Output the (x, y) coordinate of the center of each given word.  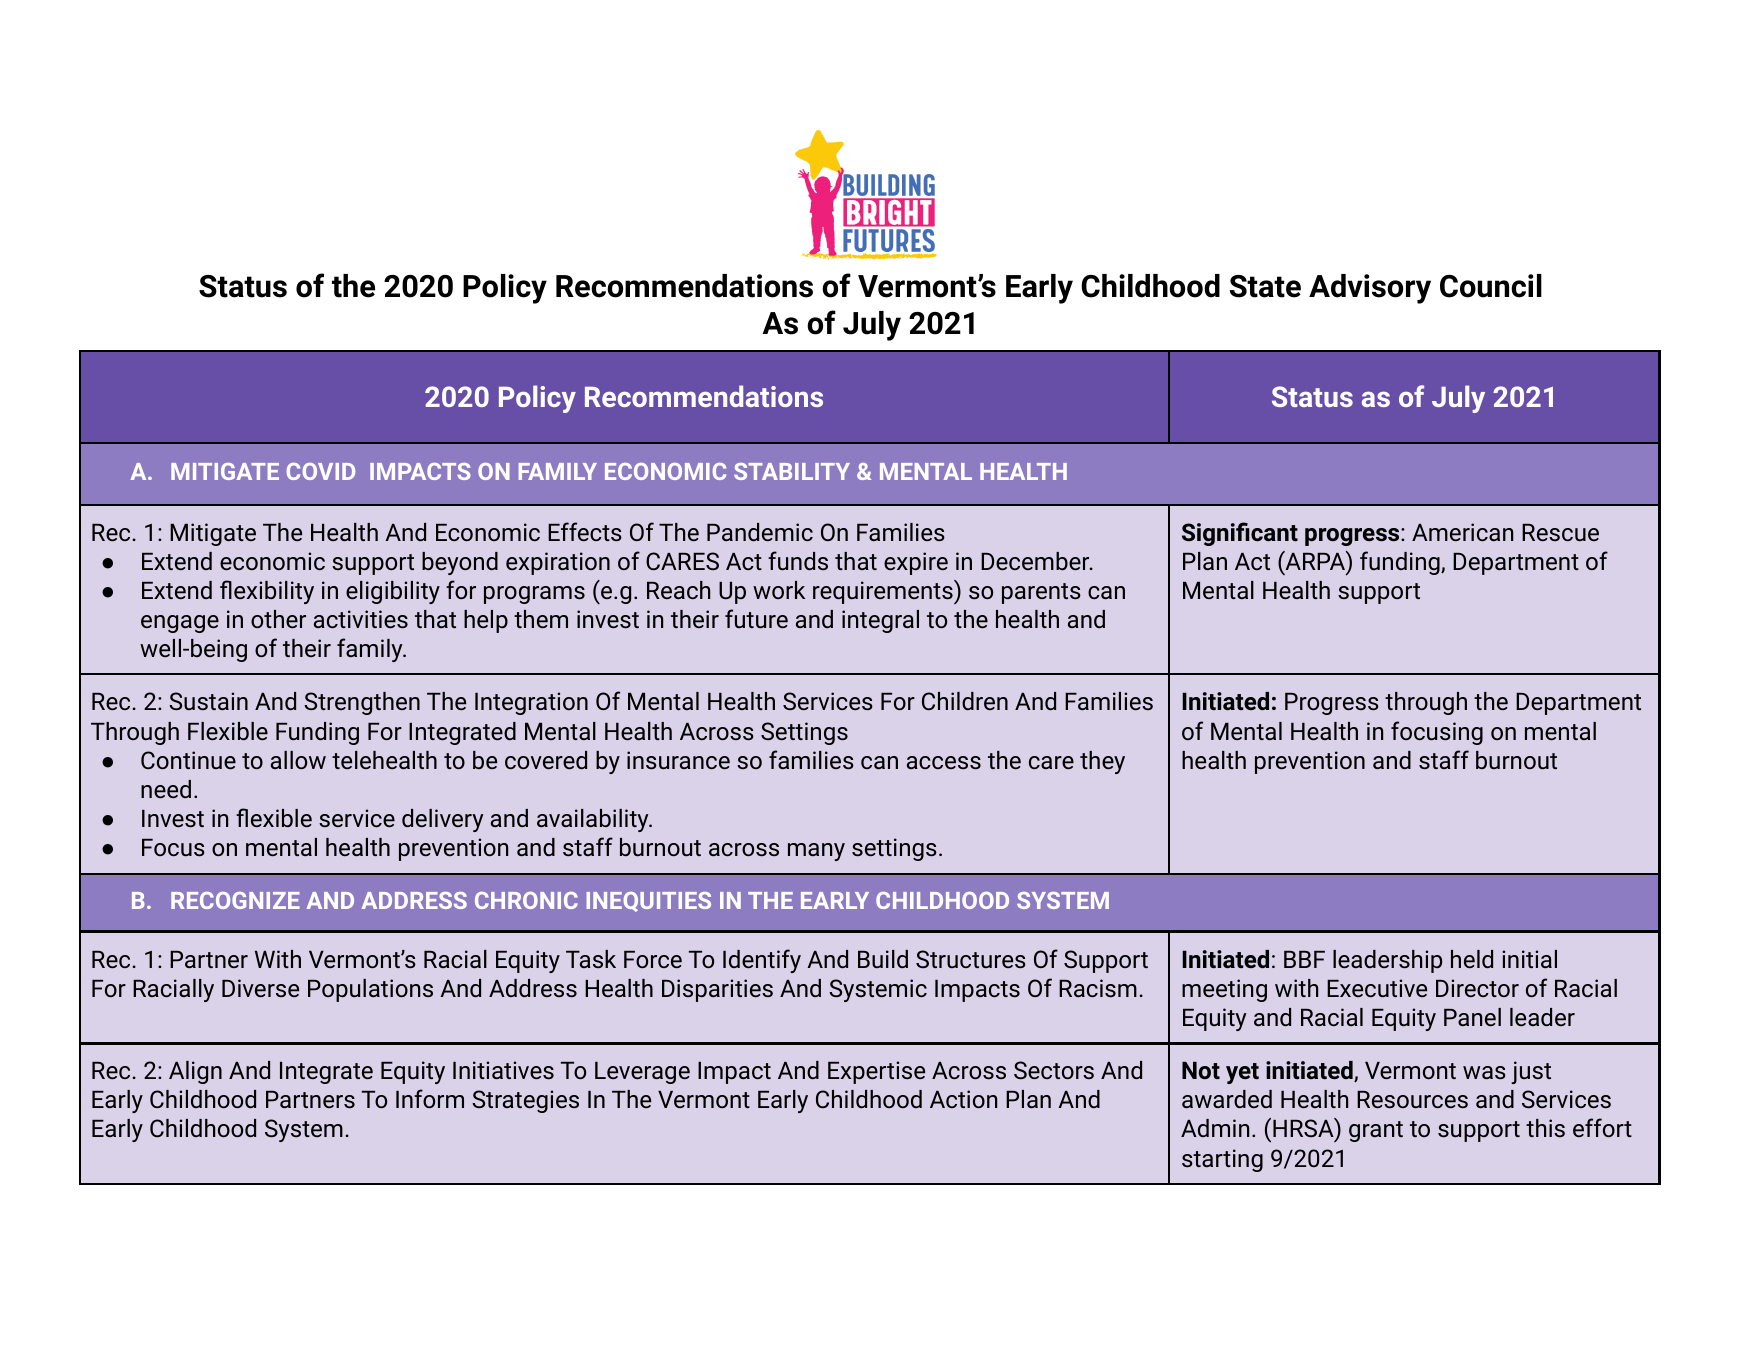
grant (1376, 1131)
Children (965, 701)
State (1265, 286)
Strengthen (362, 703)
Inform (430, 1098)
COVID (321, 471)
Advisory (1370, 289)
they (1102, 762)
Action (963, 1099)
